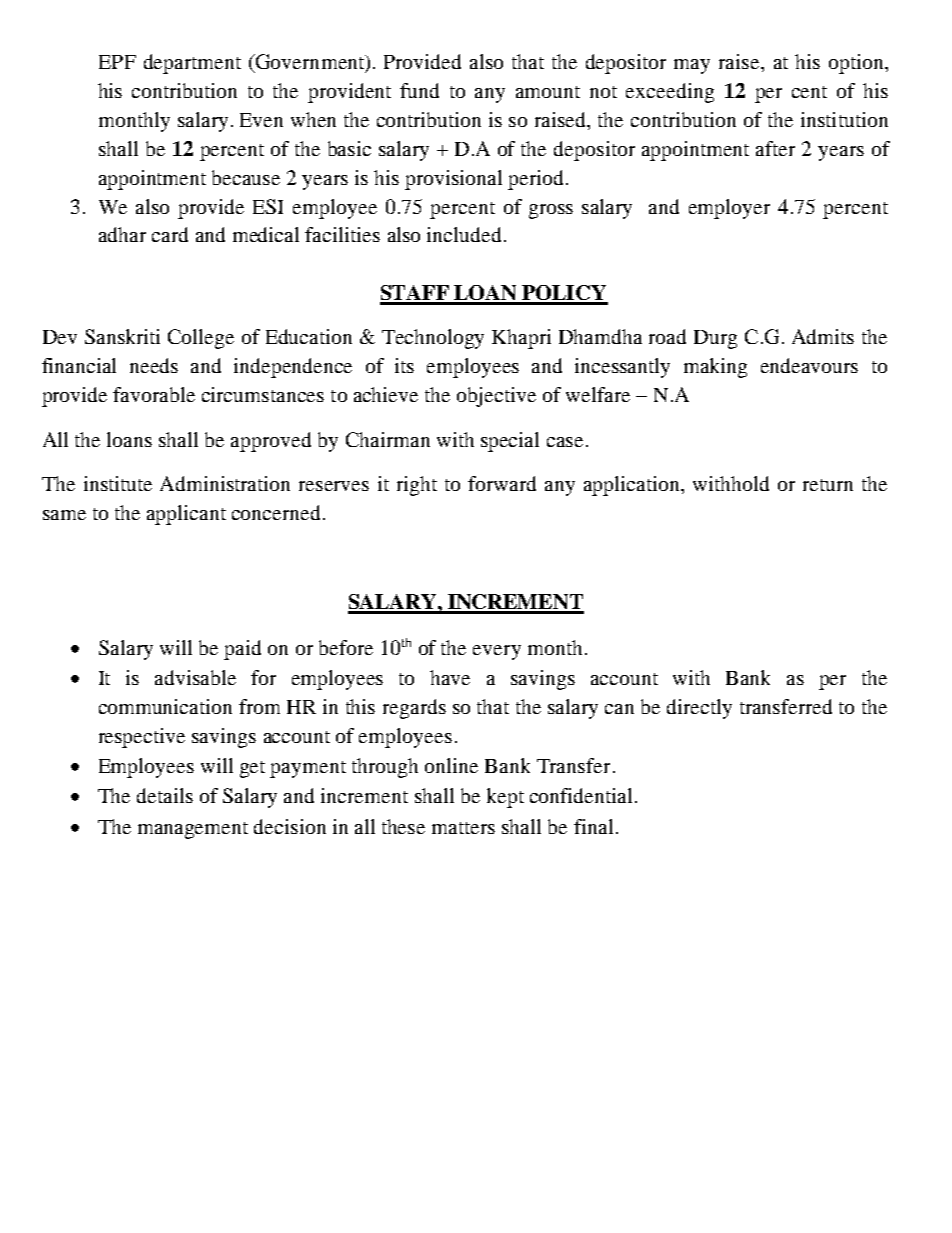 This screenshot has width=952, height=1233. What do you see at coordinates (242, 650) in the screenshot?
I see `paid` at bounding box center [242, 650].
